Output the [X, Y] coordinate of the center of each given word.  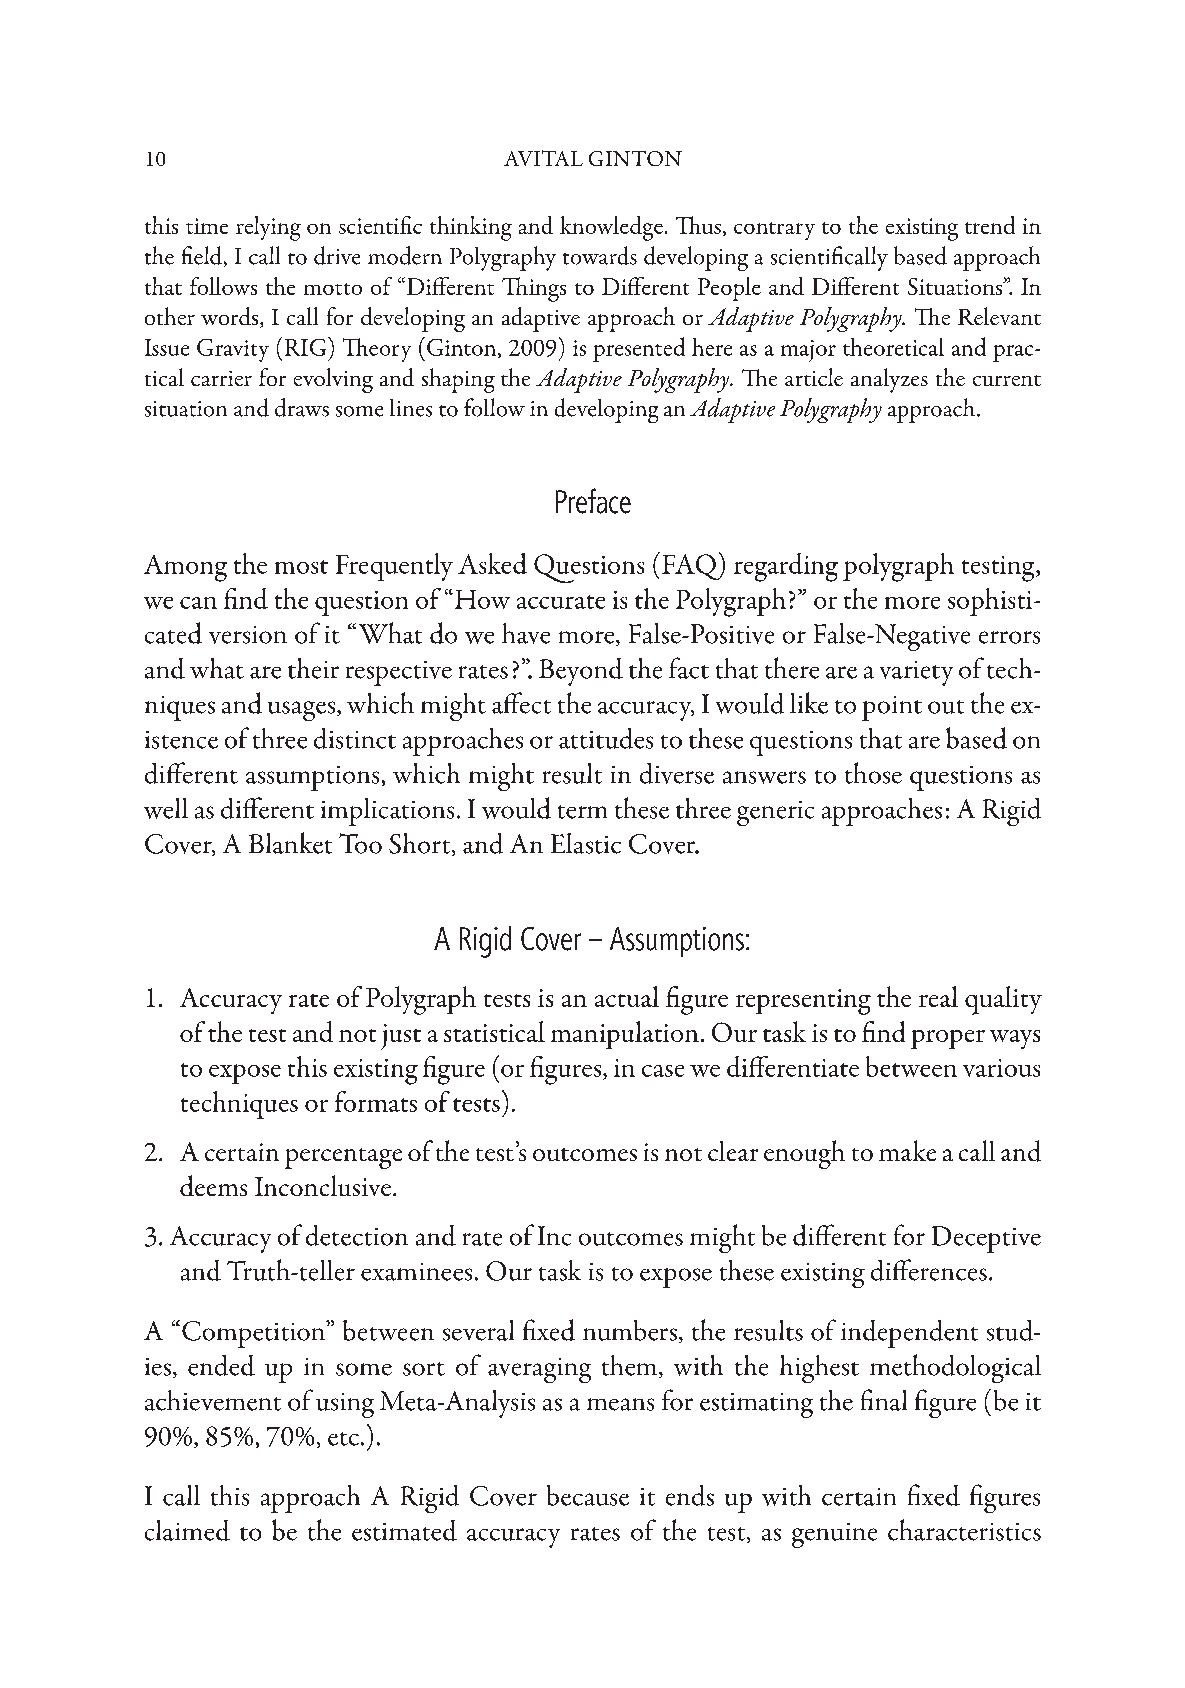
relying [268, 228]
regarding [786, 567]
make [907, 1150]
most [301, 567]
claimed [187, 1530]
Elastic [586, 843]
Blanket [290, 843]
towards [600, 255]
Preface [593, 501]
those [873, 773]
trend [990, 225]
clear [733, 1151]
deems [213, 1185]
